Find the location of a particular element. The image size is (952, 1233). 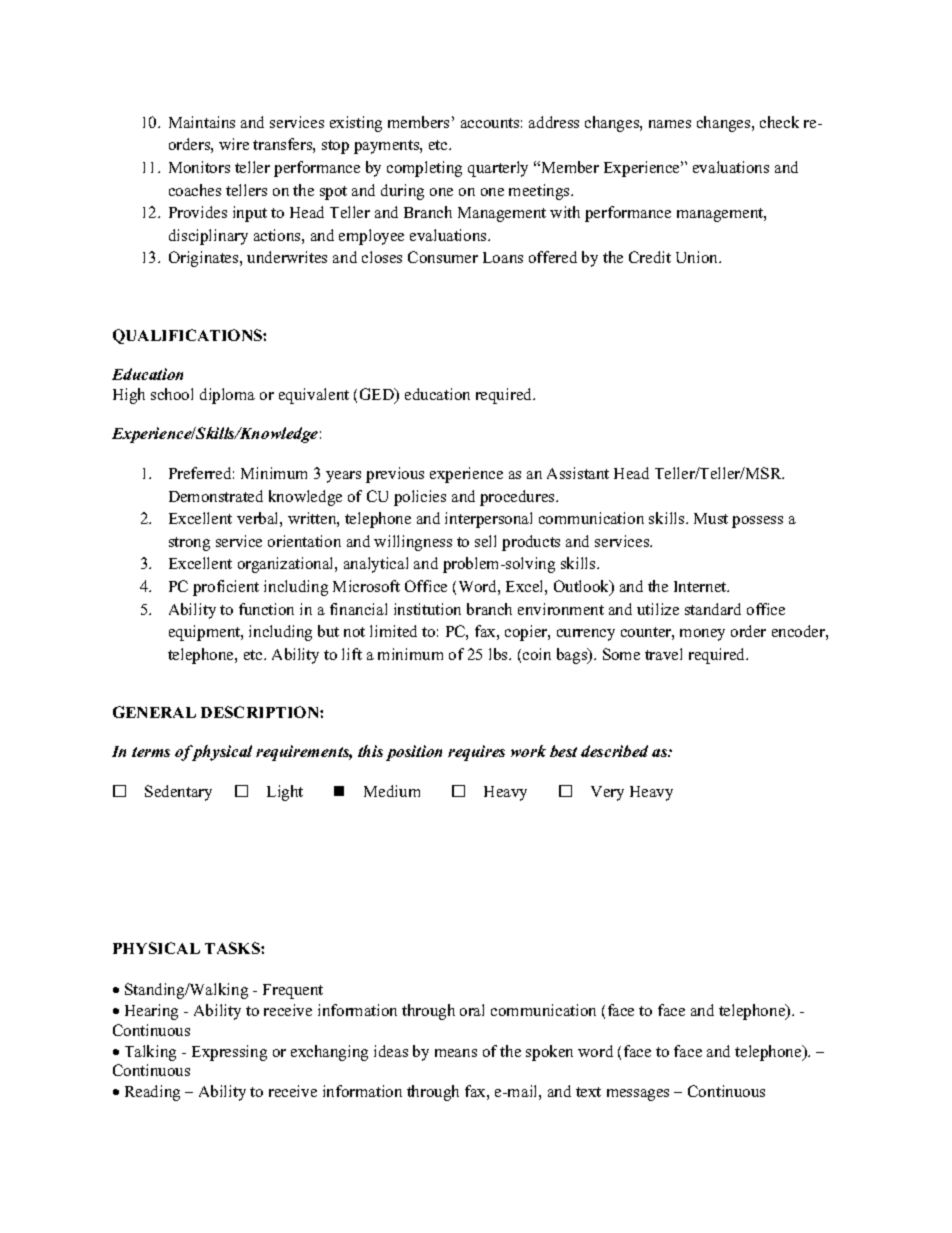

described is located at coordinates (614, 751).
